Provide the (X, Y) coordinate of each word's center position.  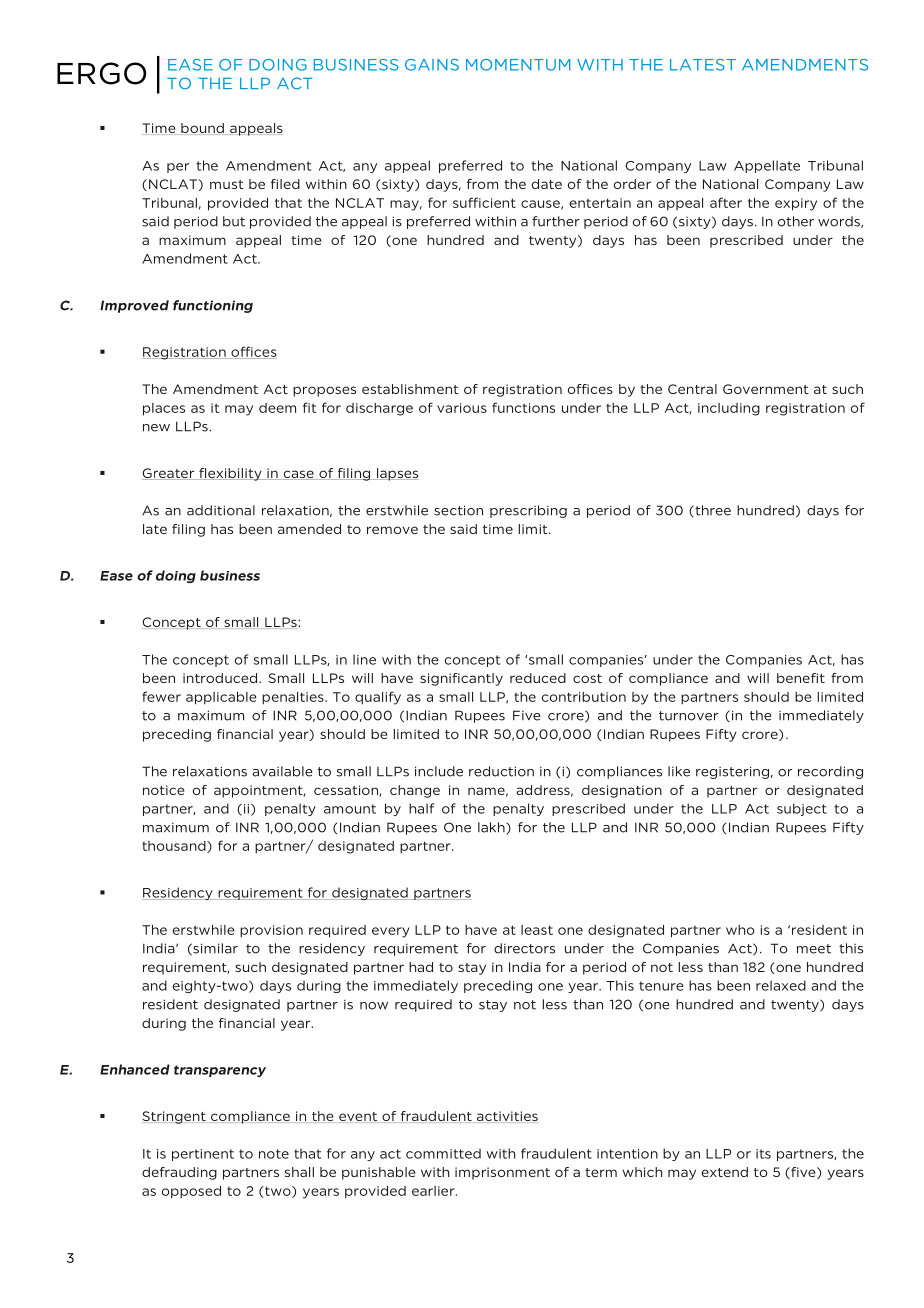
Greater (169, 474)
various (462, 408)
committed (443, 1153)
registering (732, 772)
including (729, 409)
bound (202, 129)
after (726, 202)
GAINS (432, 65)
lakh (492, 828)
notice (164, 790)
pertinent (203, 1155)
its (763, 1154)
